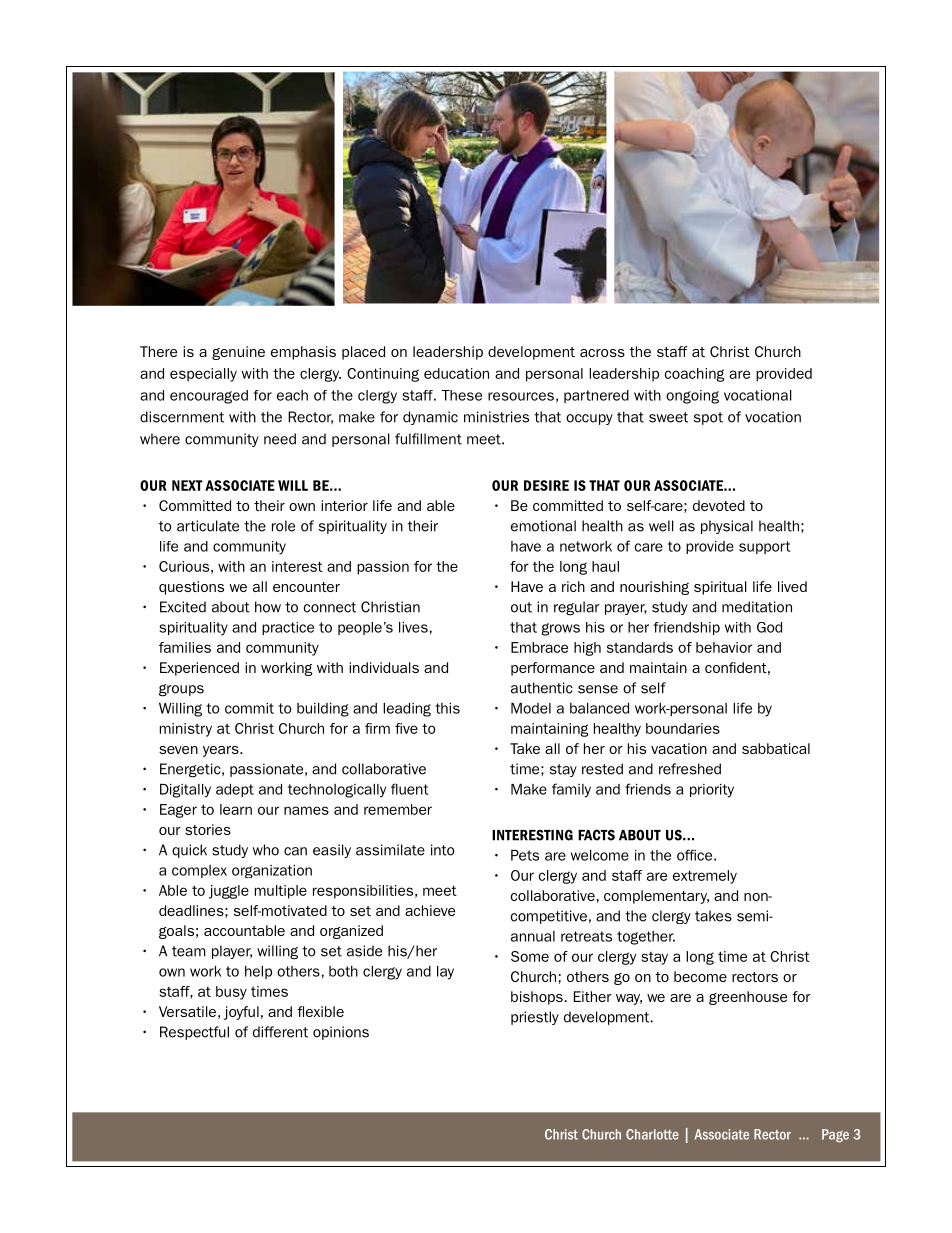 The width and height of the document is (952, 1233). Describe the element at coordinates (531, 708) in the document. I see `Model` at that location.
